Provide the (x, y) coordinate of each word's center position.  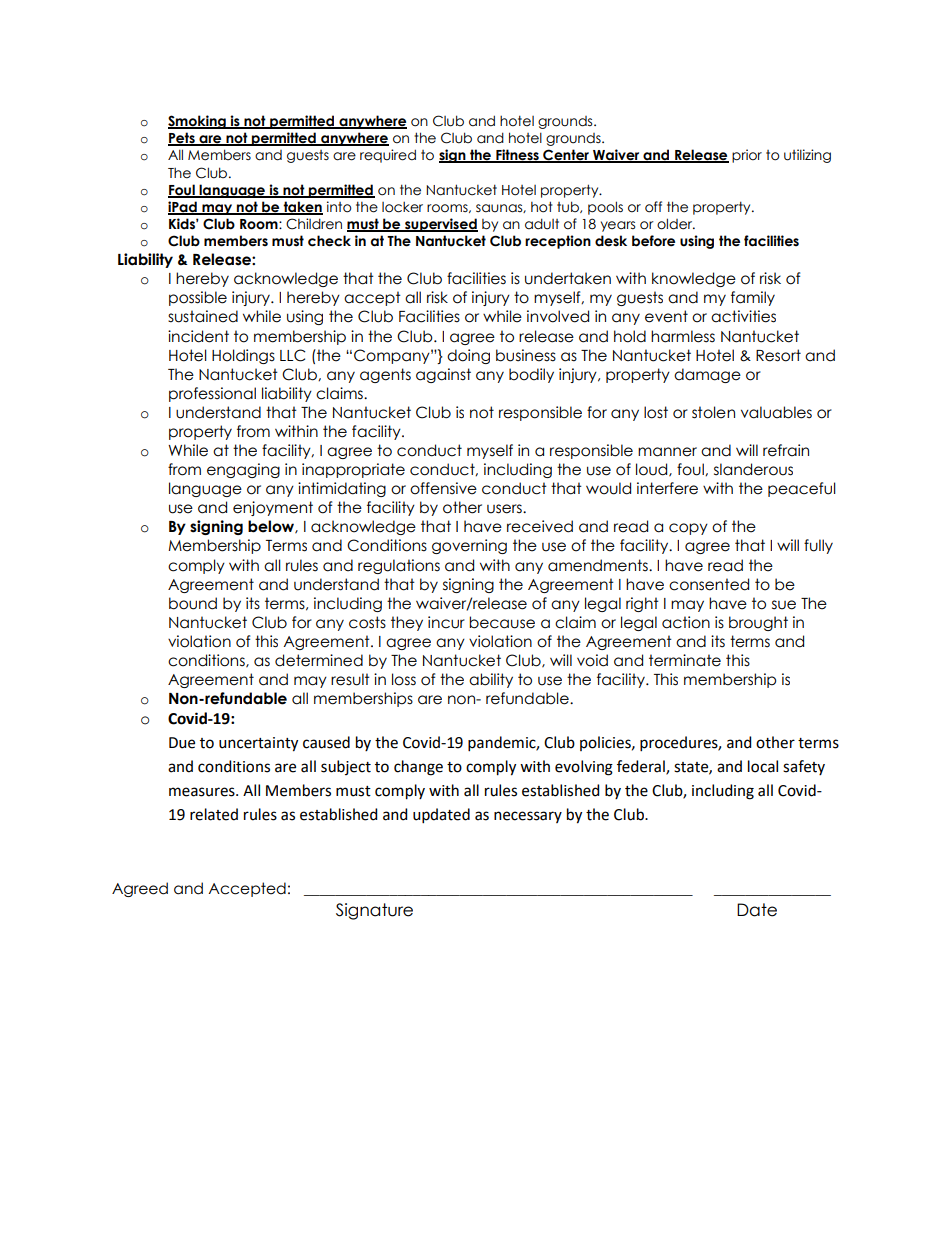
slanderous (753, 469)
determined (319, 660)
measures (203, 792)
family (753, 298)
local (763, 766)
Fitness (517, 156)
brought (758, 623)
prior (747, 156)
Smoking (198, 122)
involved (558, 316)
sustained (203, 316)
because (502, 622)
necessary (528, 817)
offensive (443, 488)
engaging (243, 470)
